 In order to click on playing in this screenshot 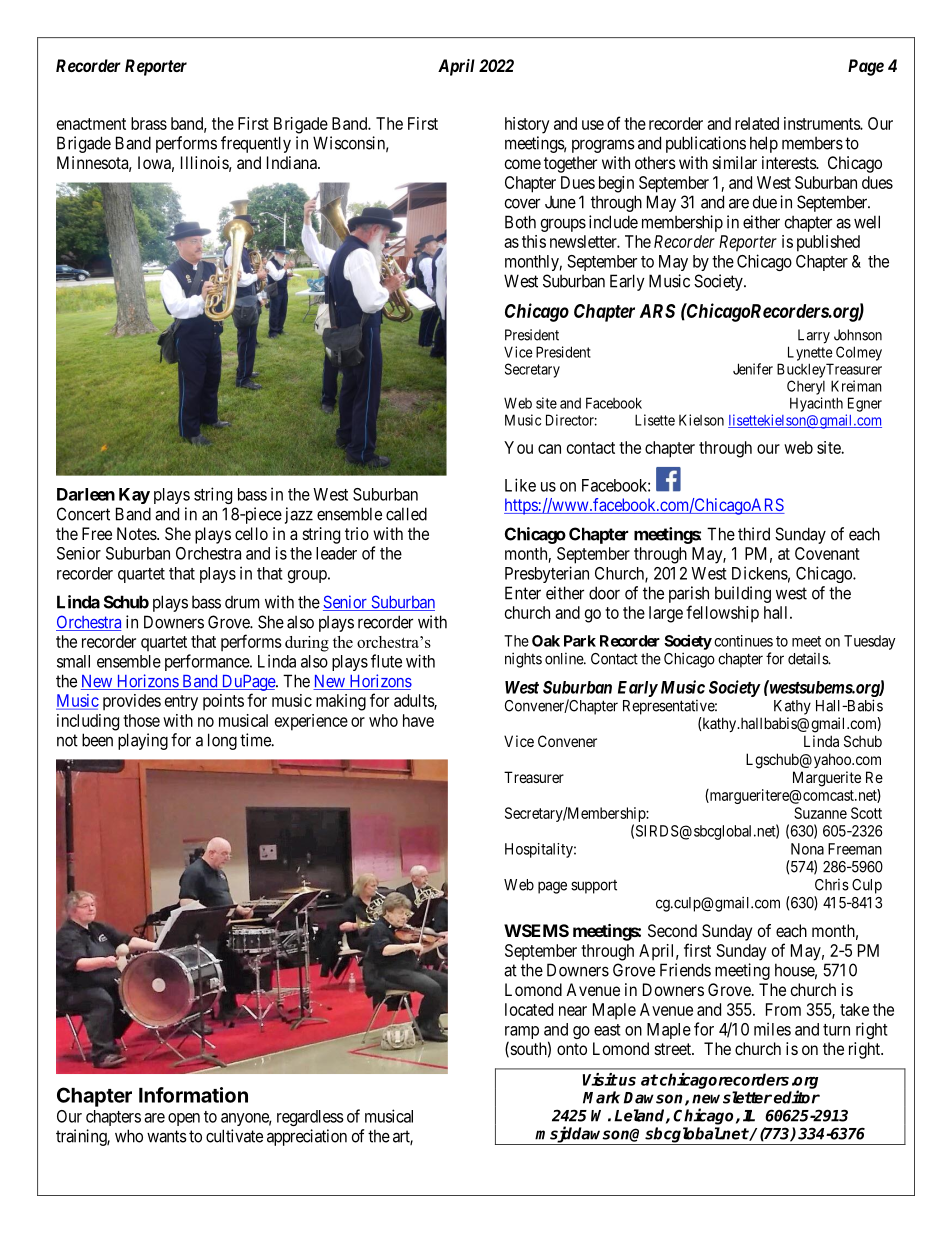, I will do `click(143, 741)`.
